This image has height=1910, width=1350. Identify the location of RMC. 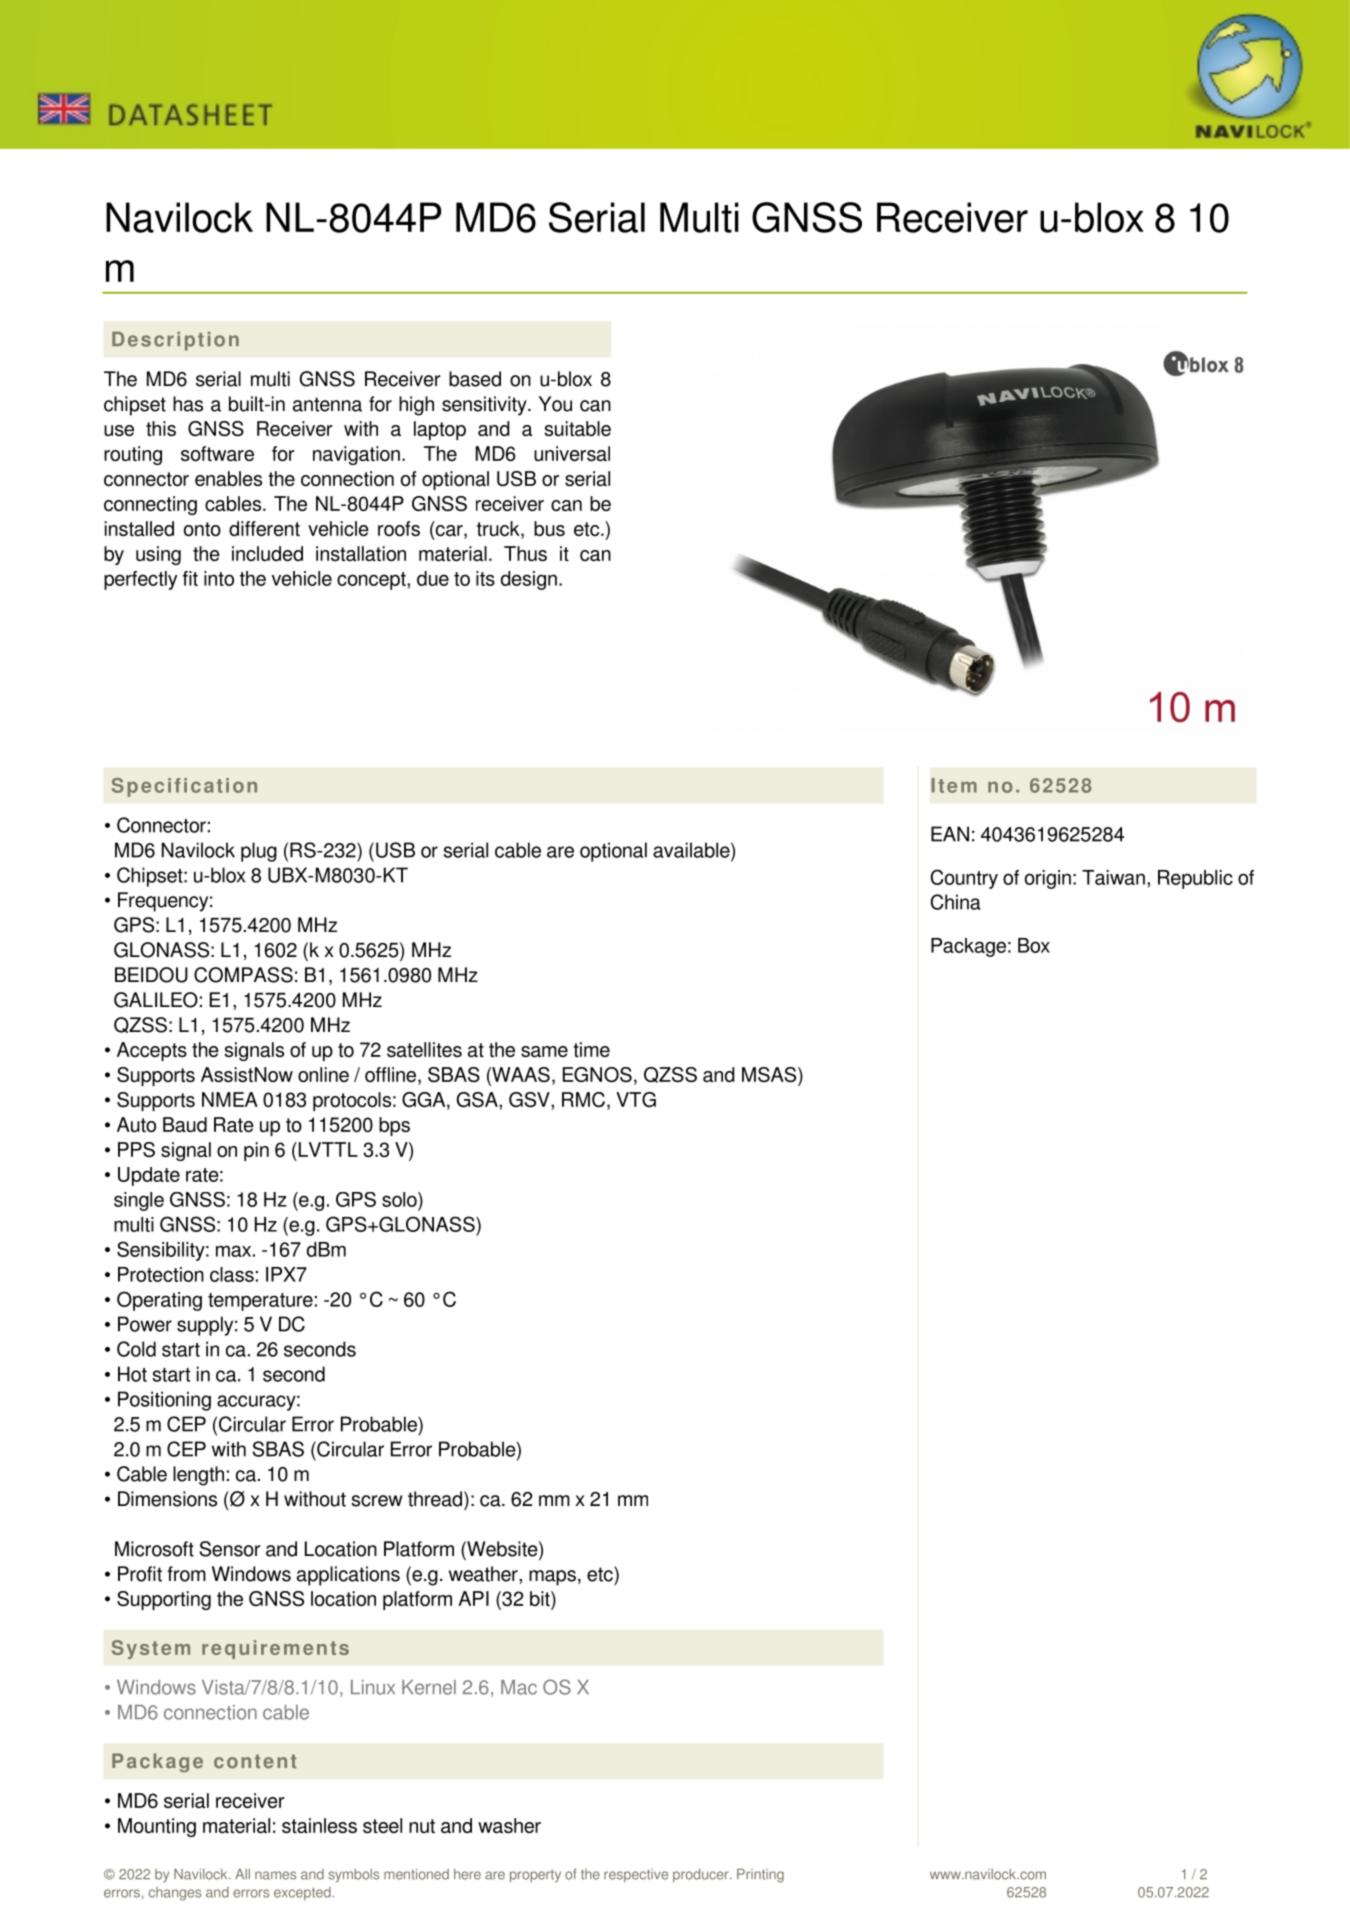
(583, 1099).
